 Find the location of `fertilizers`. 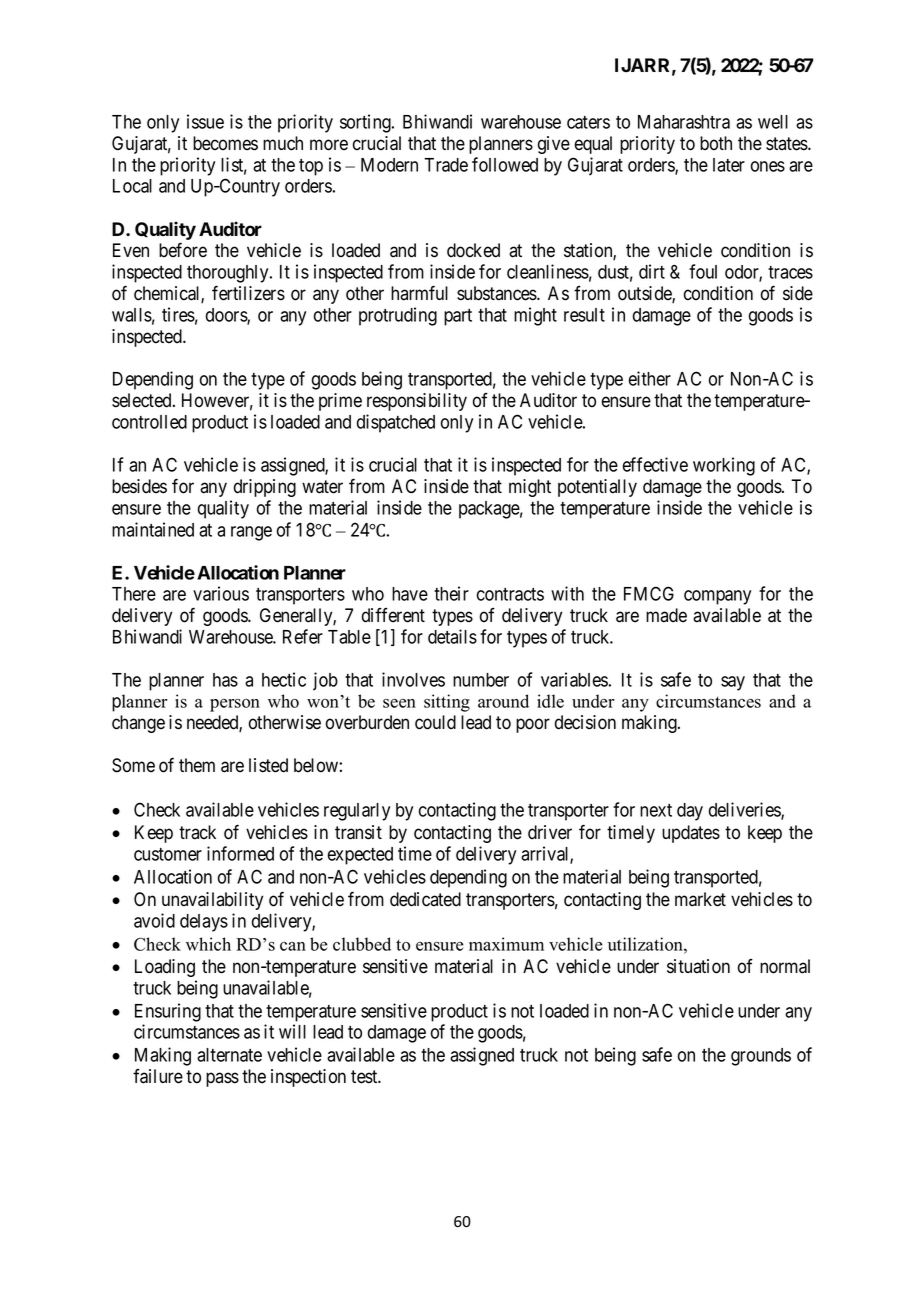

fertilizers is located at coordinates (248, 293).
